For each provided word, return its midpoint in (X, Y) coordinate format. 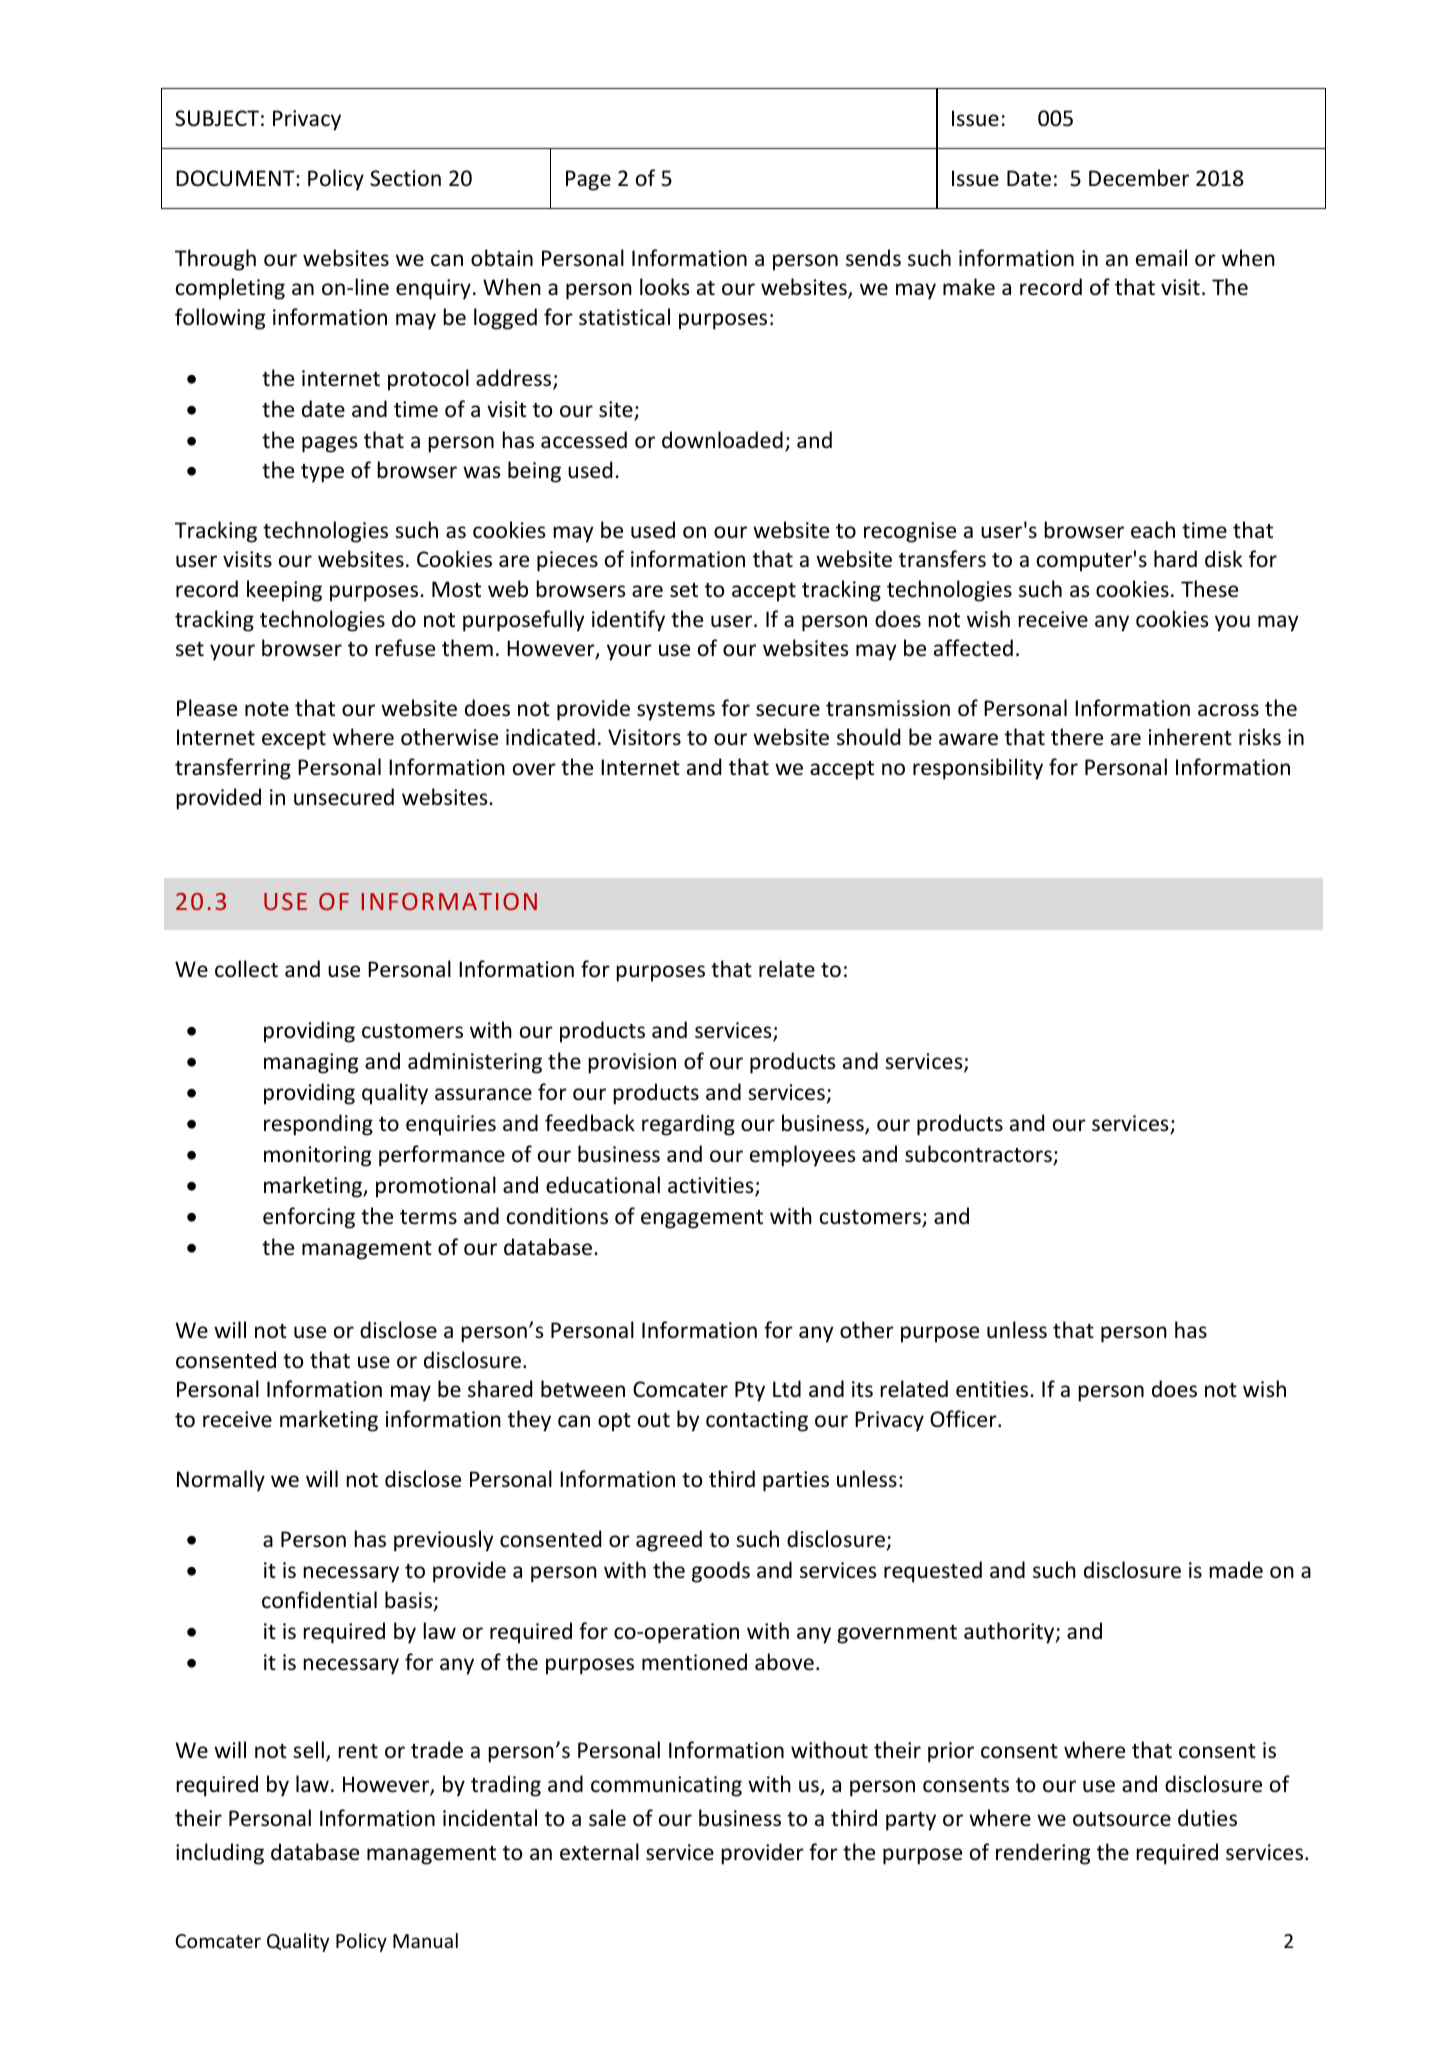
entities (992, 1389)
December (1139, 178)
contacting (757, 1421)
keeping (284, 591)
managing (311, 1063)
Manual (425, 1940)
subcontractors (979, 1155)
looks (664, 287)
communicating (666, 1786)
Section (405, 178)
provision (632, 1063)
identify (628, 621)
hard (1175, 558)
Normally (221, 1481)
